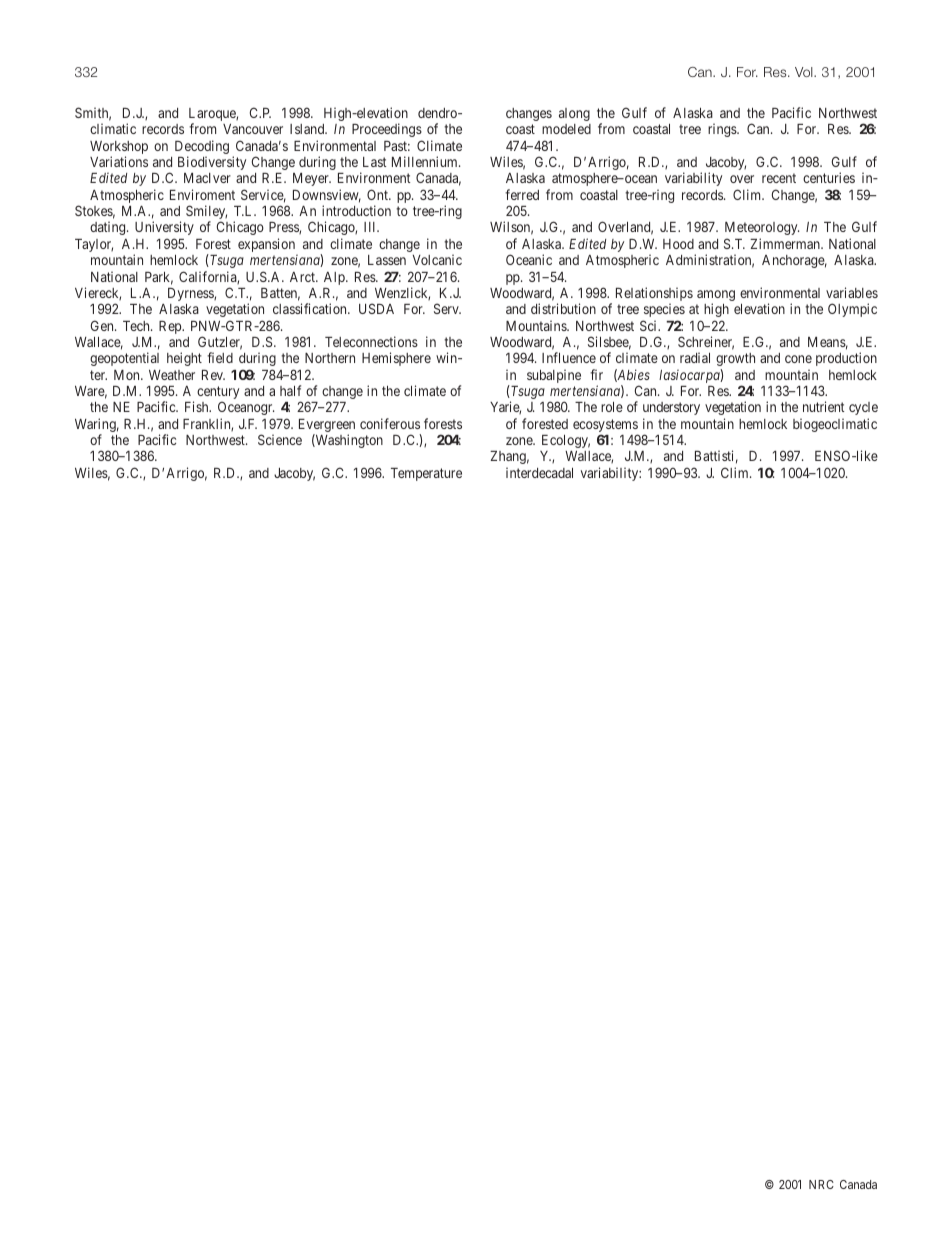 The image size is (952, 1233). I want to click on modeled, so click(566, 129).
